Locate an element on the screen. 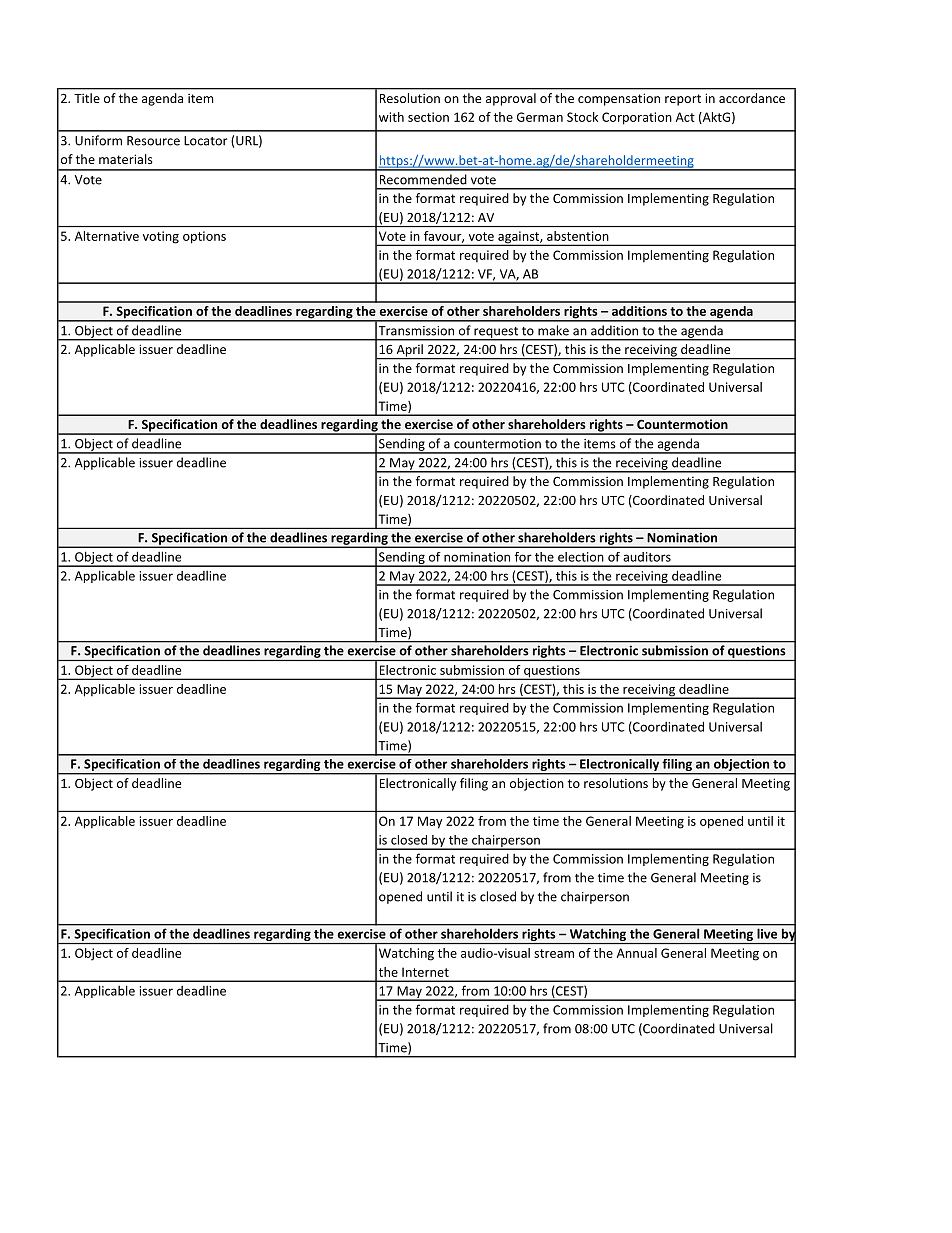  abstention is located at coordinates (577, 236).
